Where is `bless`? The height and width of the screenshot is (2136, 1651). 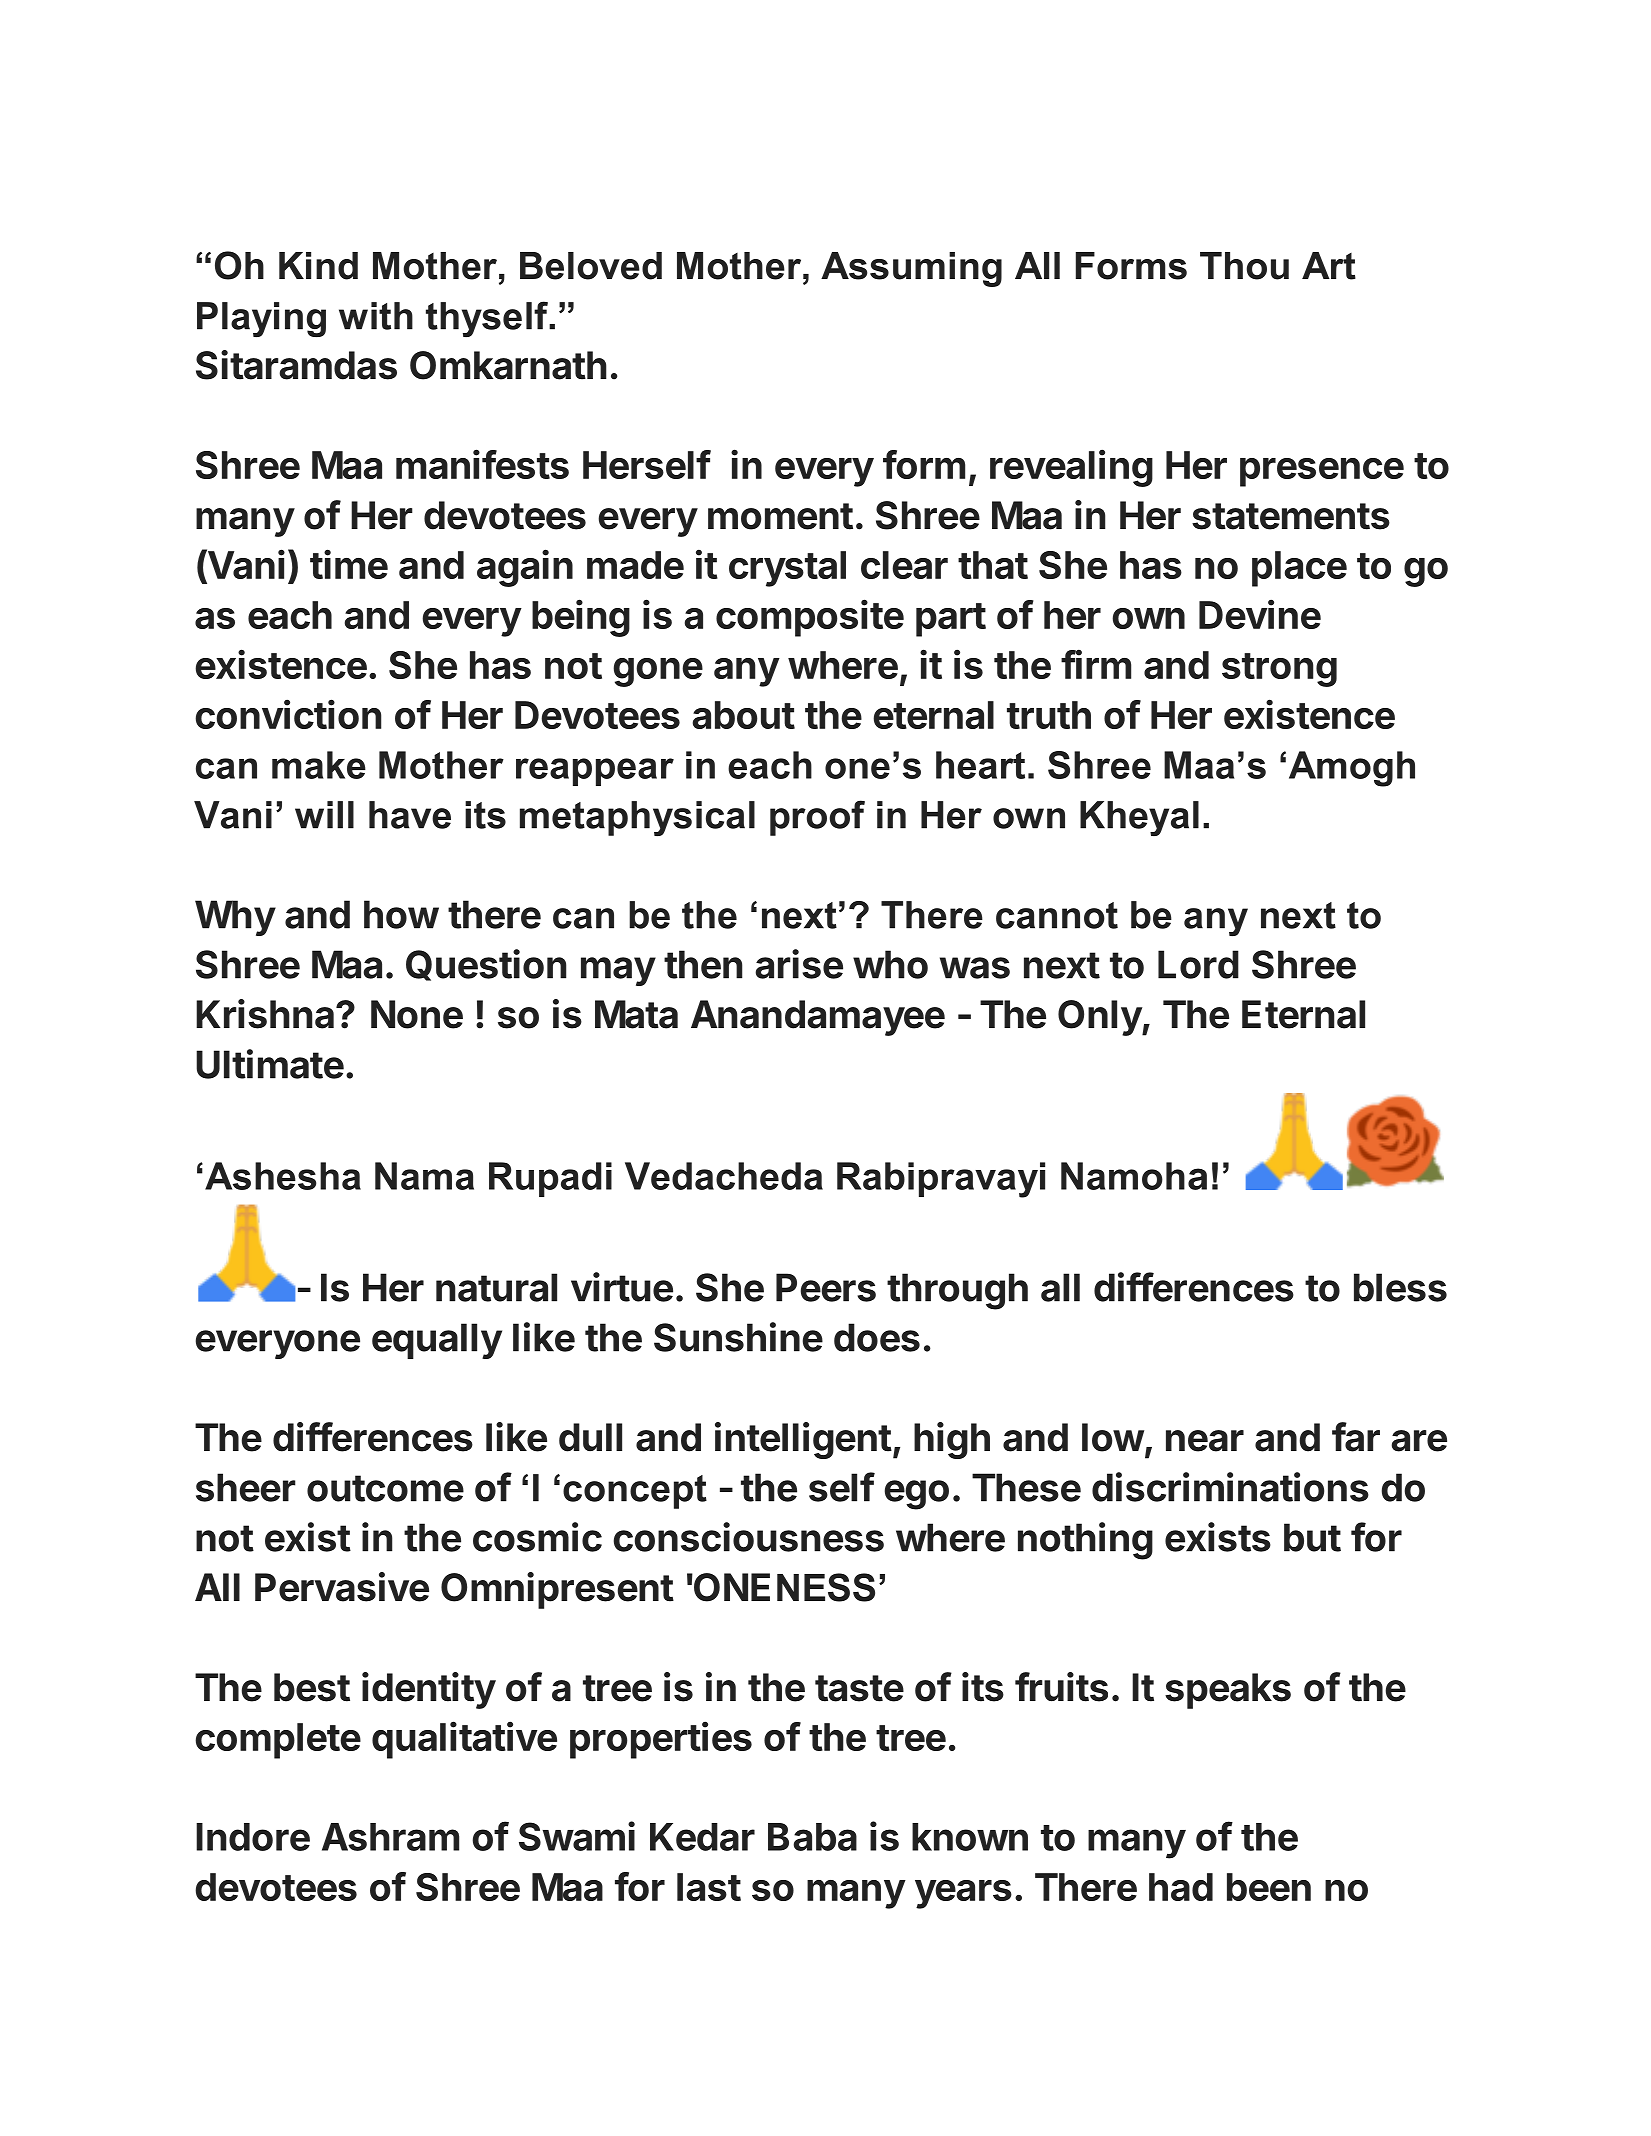
bless is located at coordinates (1400, 1287).
